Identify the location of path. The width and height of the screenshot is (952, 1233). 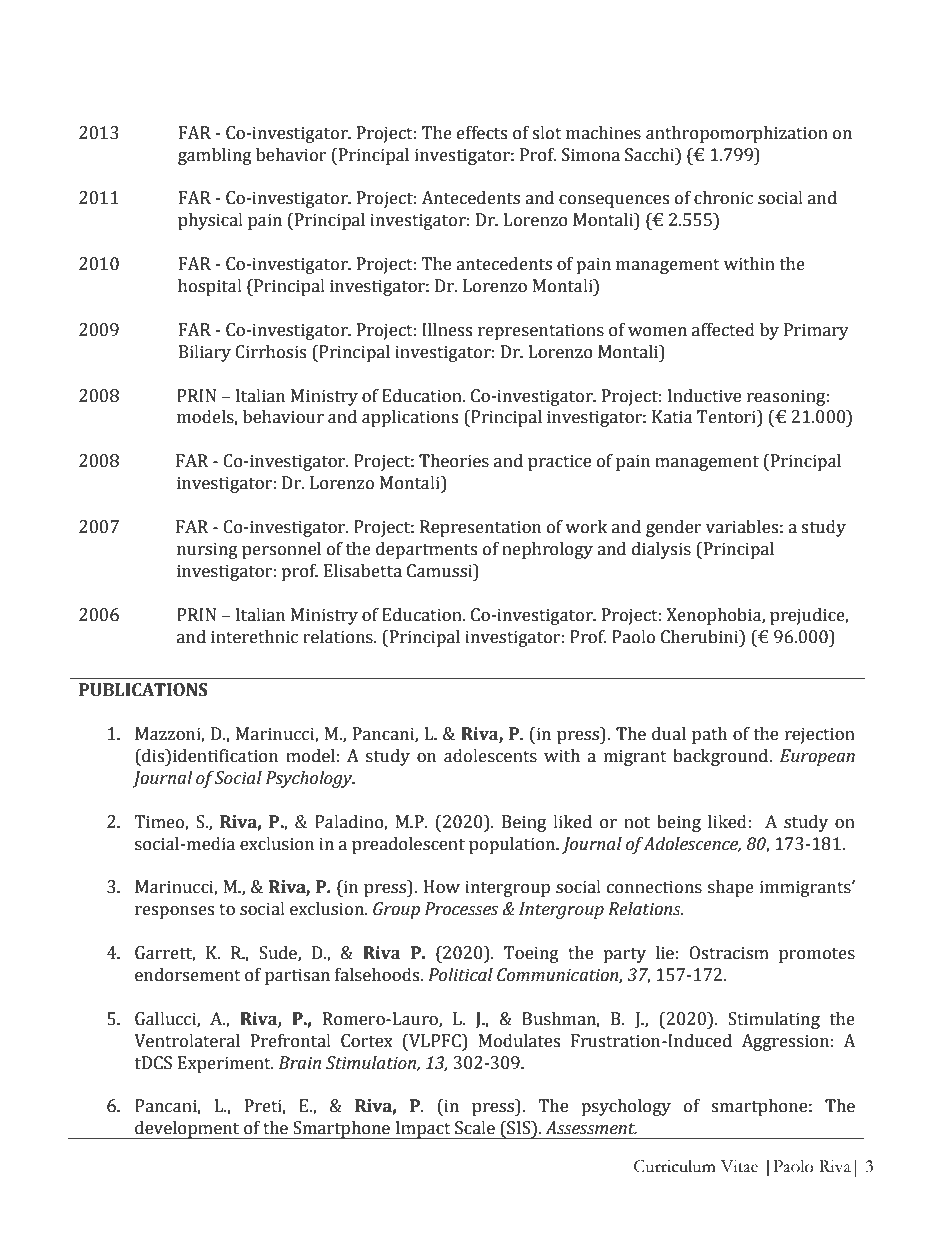
(709, 735).
